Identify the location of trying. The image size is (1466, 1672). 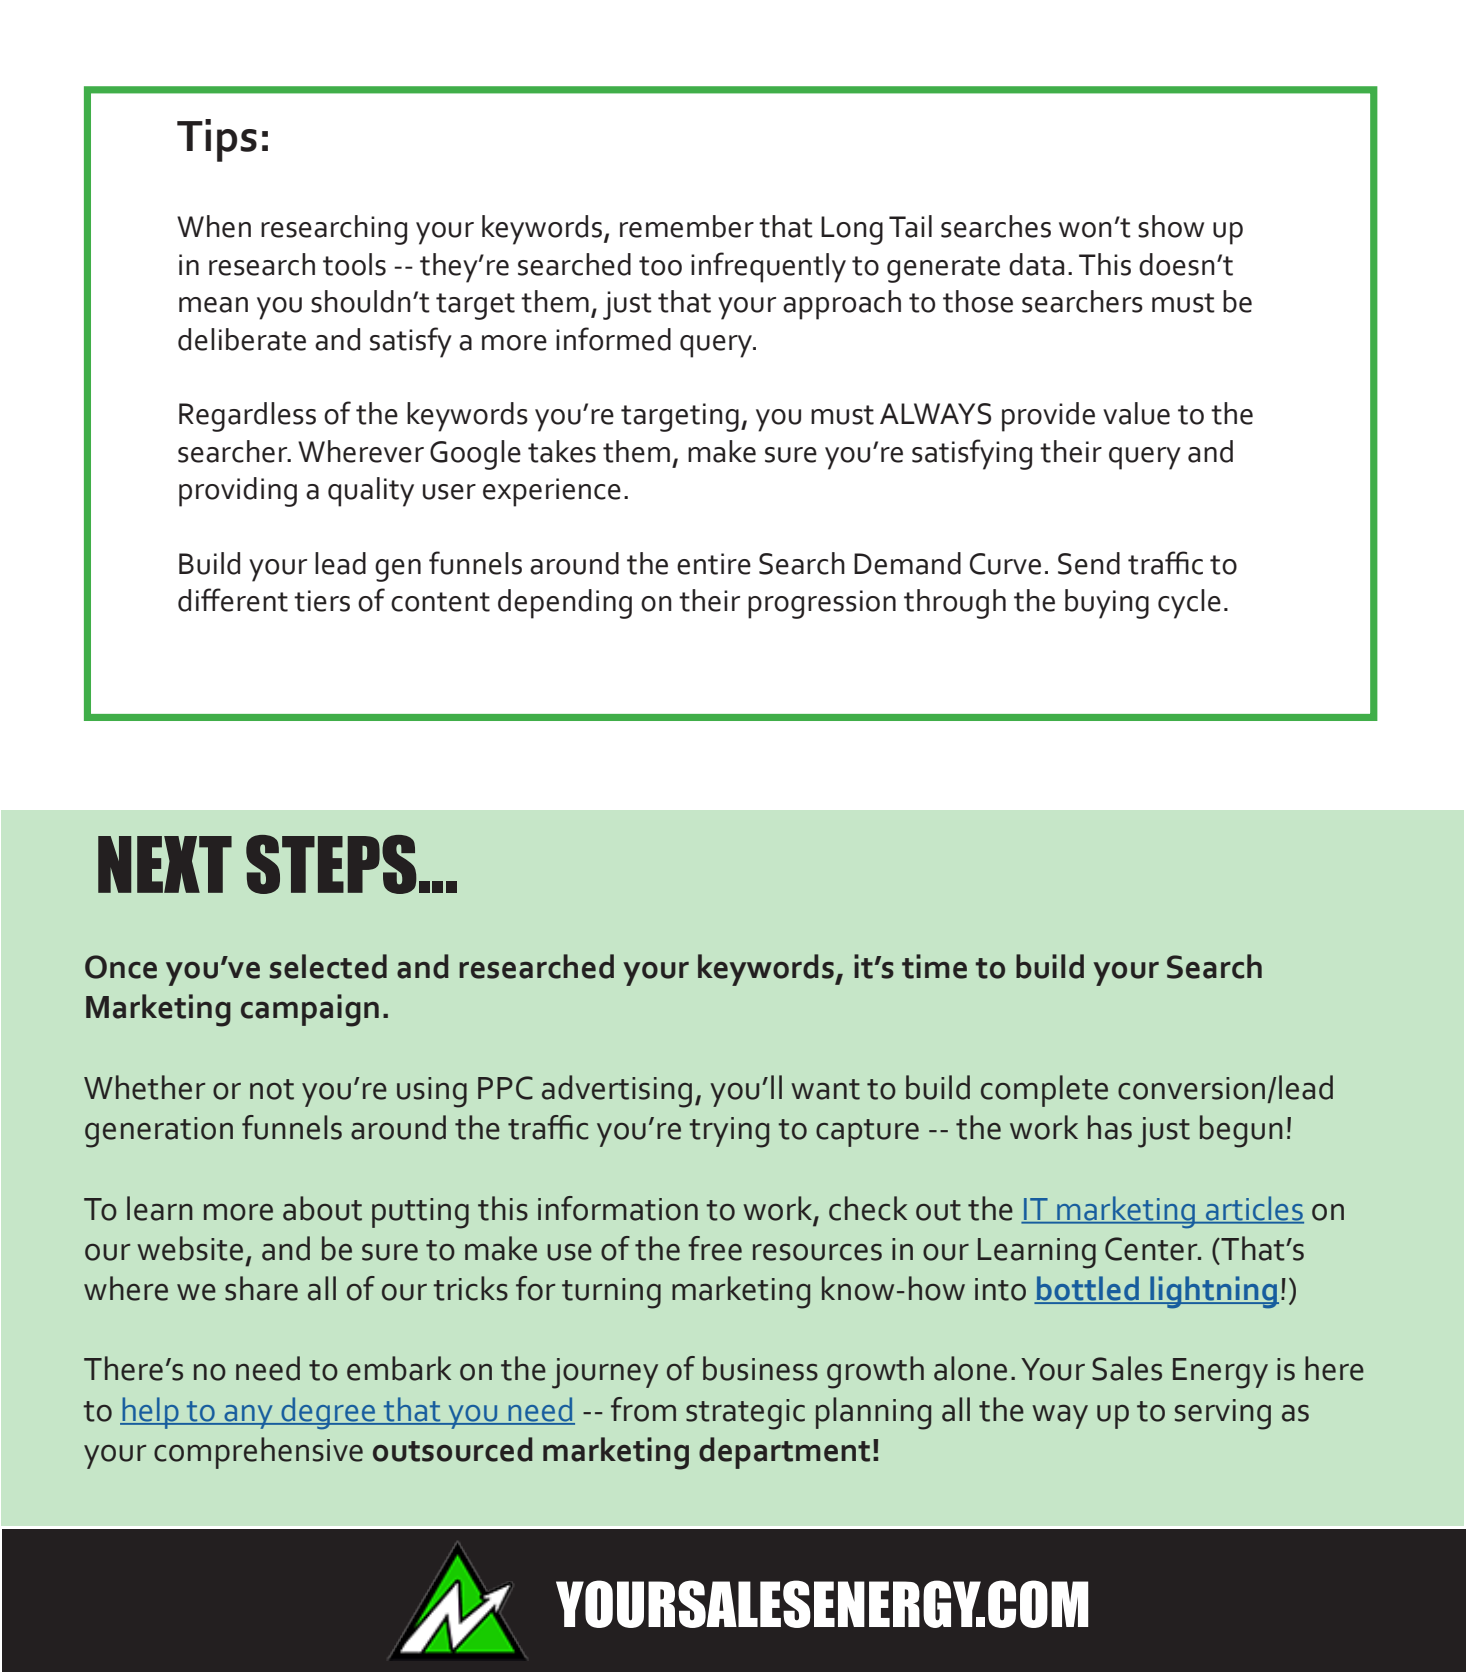
(729, 1132).
